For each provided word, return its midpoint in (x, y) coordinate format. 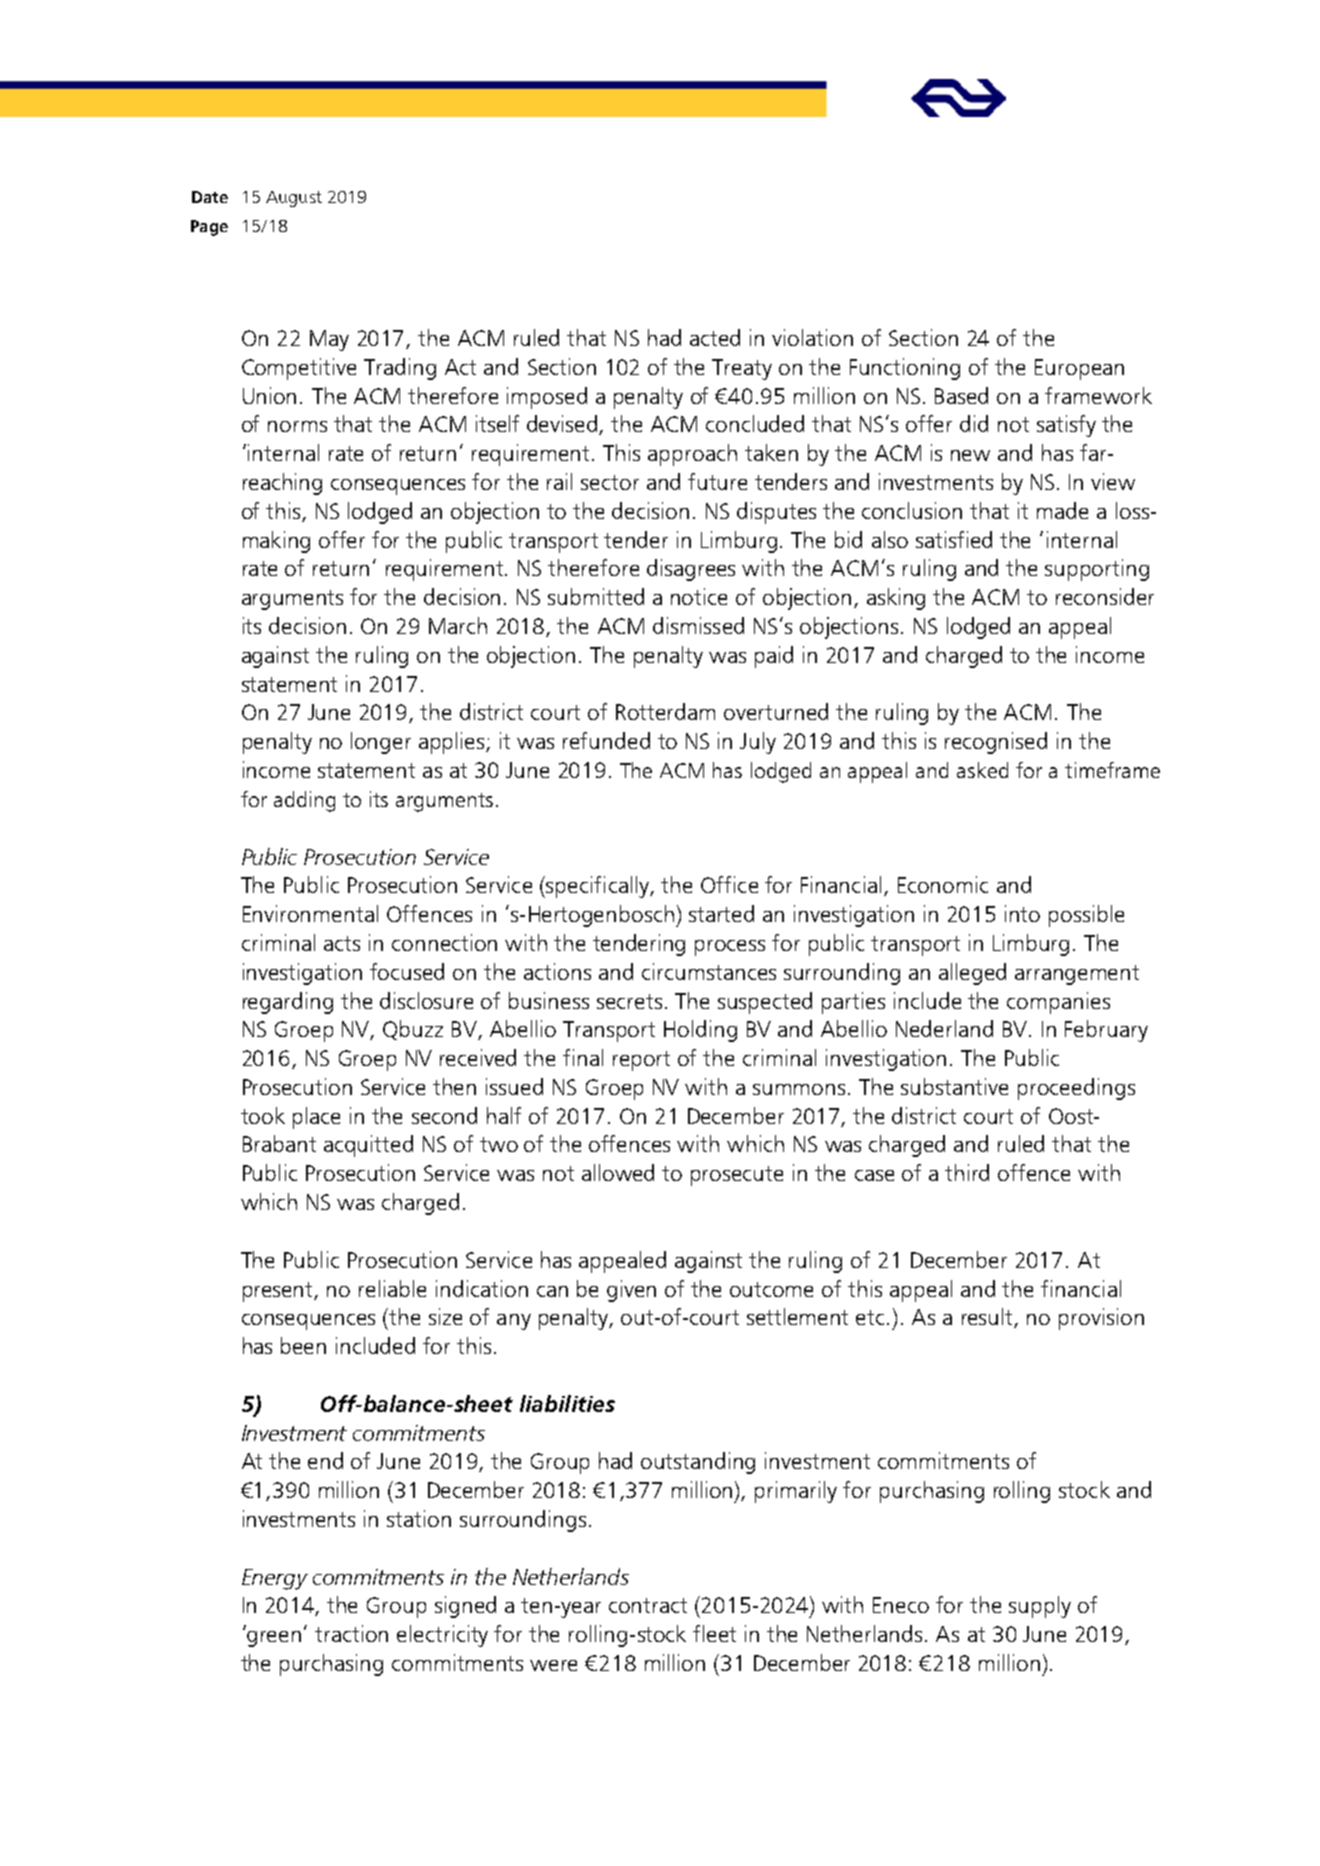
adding (304, 801)
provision (1101, 1319)
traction (351, 1633)
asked (982, 770)
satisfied (954, 539)
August (294, 199)
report (641, 1061)
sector (610, 482)
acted (715, 337)
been (303, 1345)
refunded (606, 740)
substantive (954, 1086)
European (1079, 369)
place (316, 1118)
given (631, 1291)
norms (297, 426)
